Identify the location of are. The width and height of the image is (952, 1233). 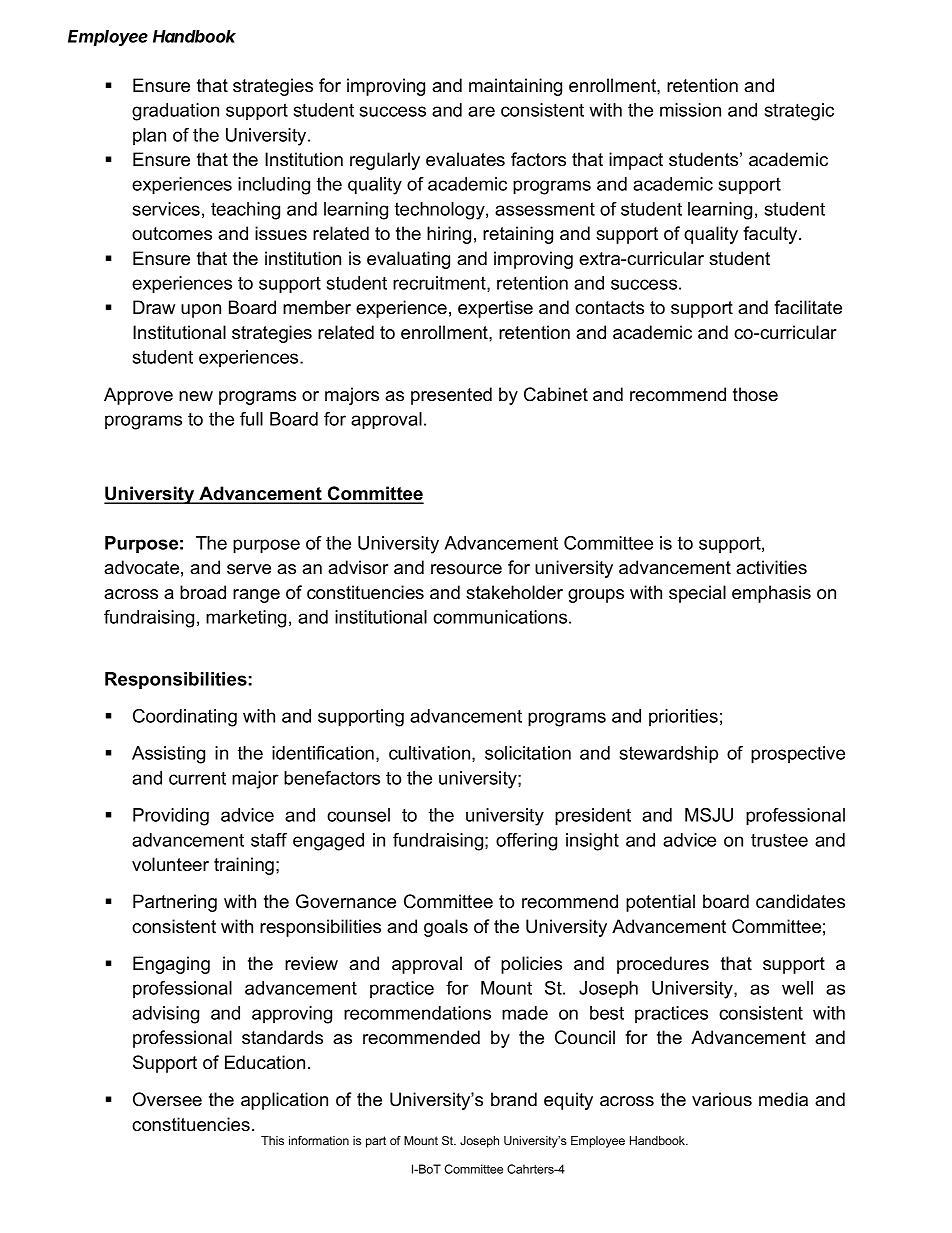
(481, 111).
